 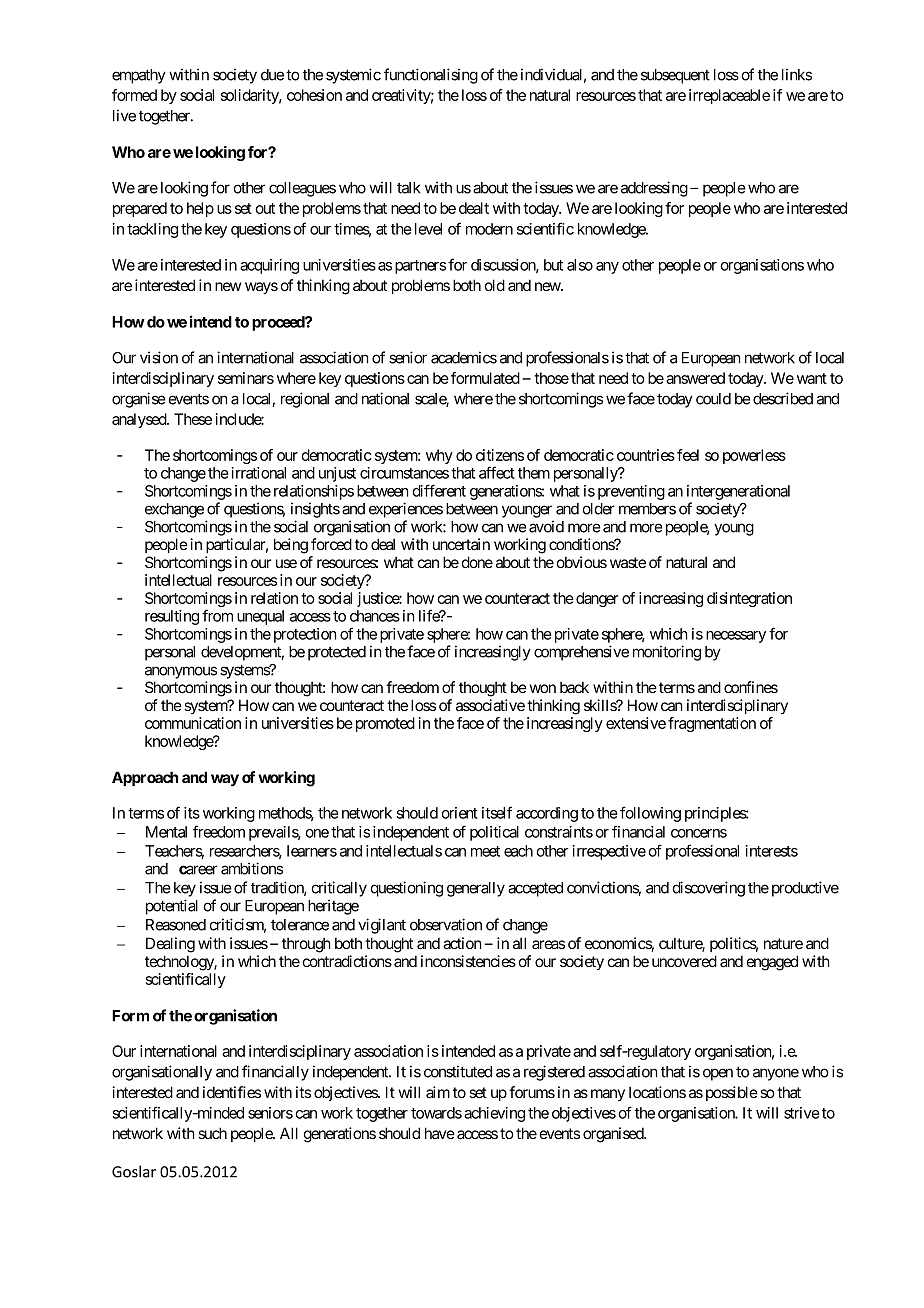 I want to click on talk, so click(x=409, y=188).
